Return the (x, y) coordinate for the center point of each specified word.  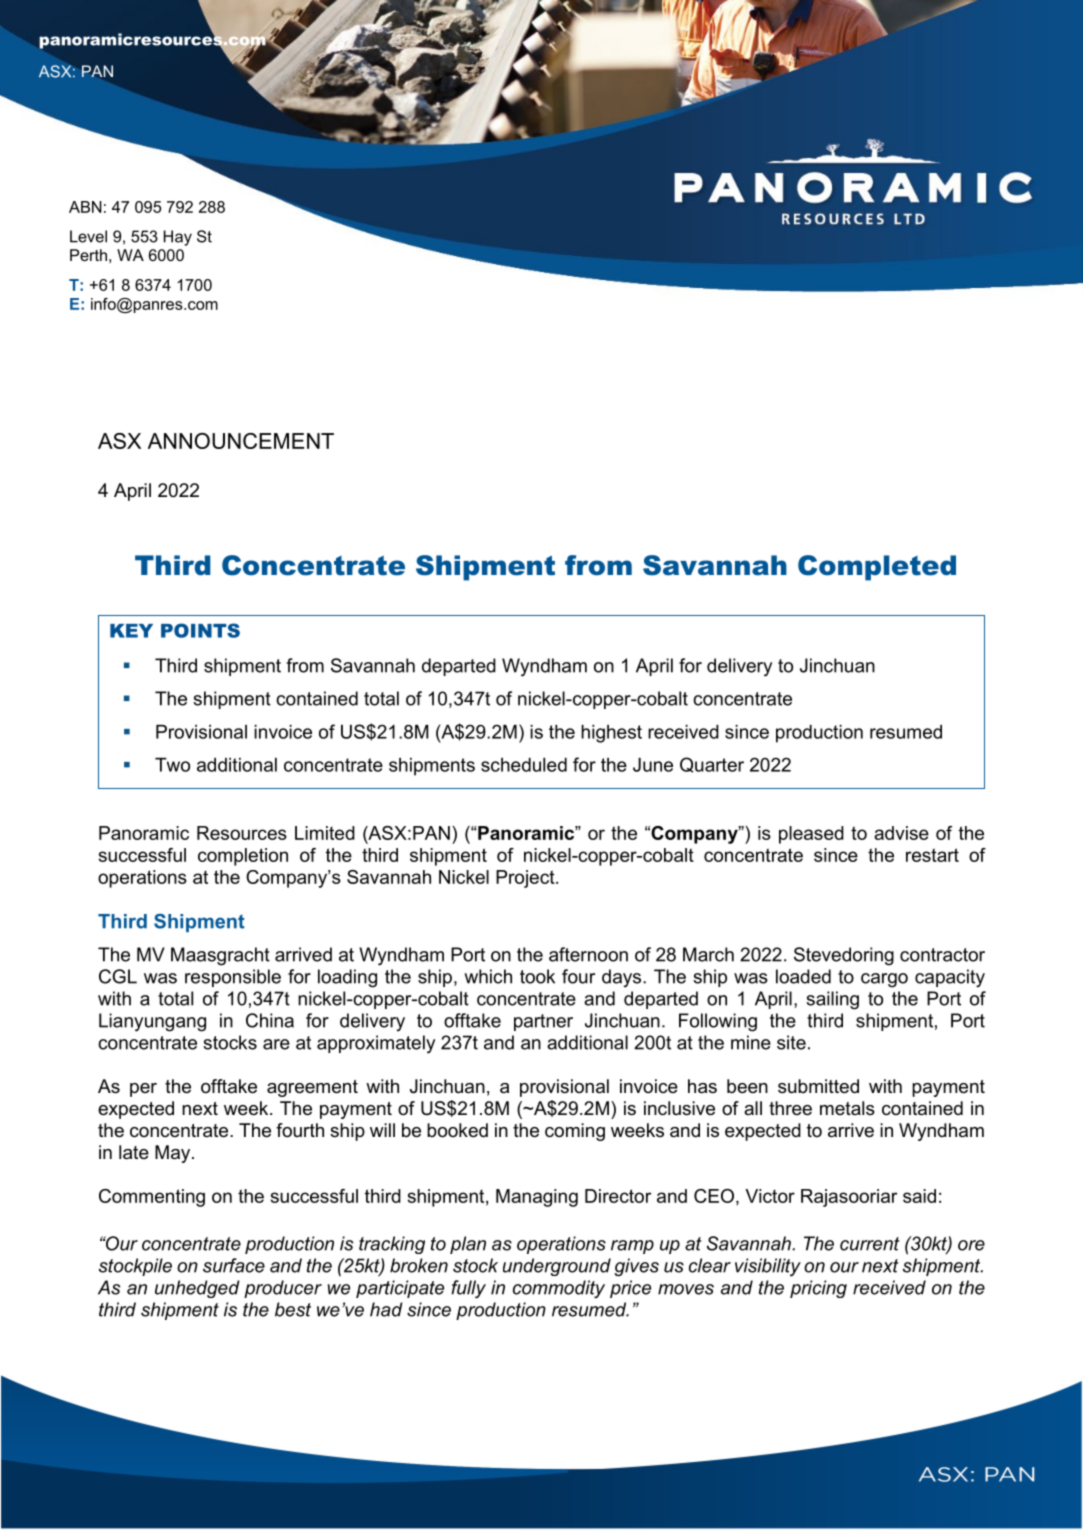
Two (172, 765)
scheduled (524, 765)
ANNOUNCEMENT (241, 441)
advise (901, 833)
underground (557, 1267)
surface (234, 1265)
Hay (178, 238)
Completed (877, 568)
